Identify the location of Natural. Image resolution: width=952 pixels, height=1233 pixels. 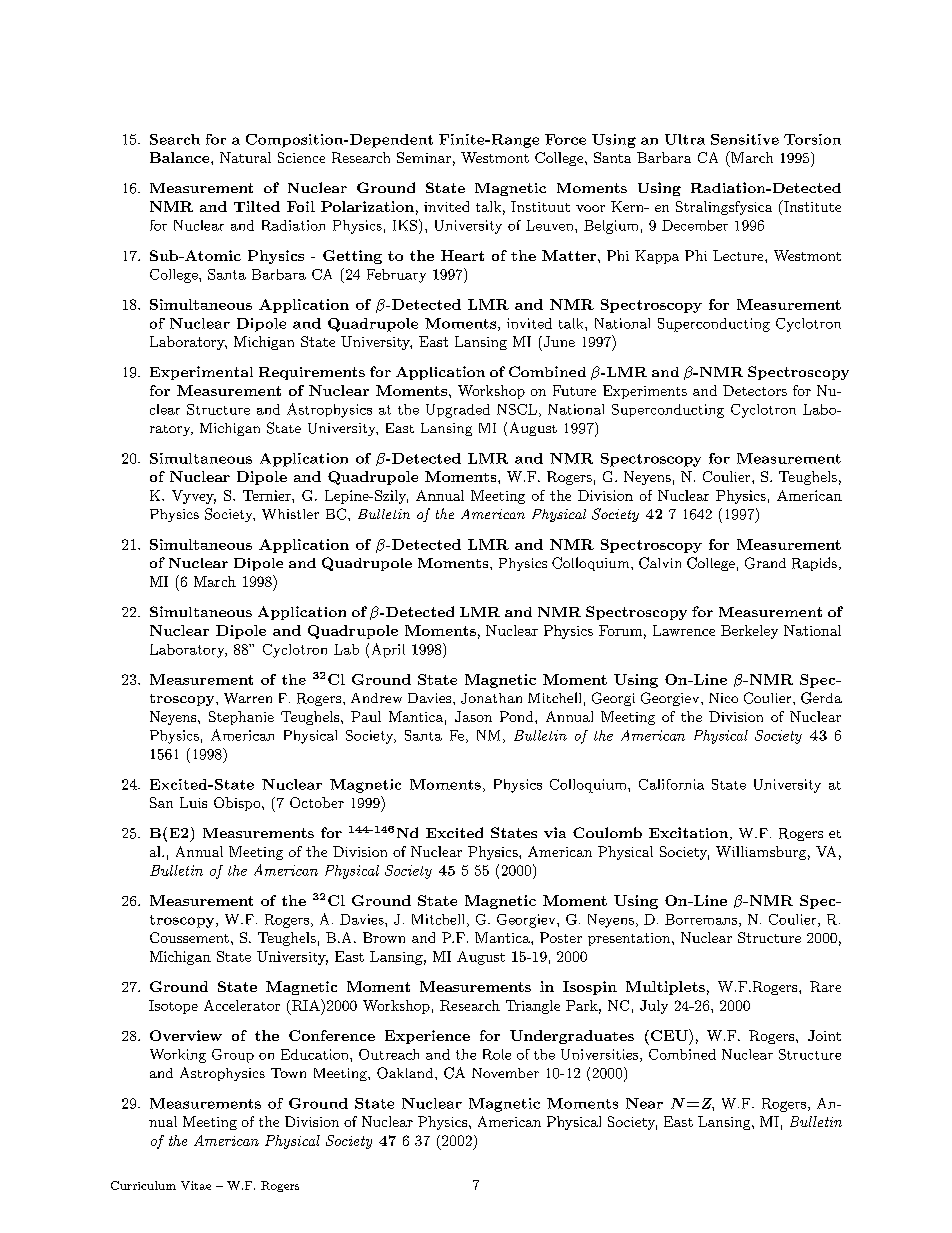
(245, 157).
